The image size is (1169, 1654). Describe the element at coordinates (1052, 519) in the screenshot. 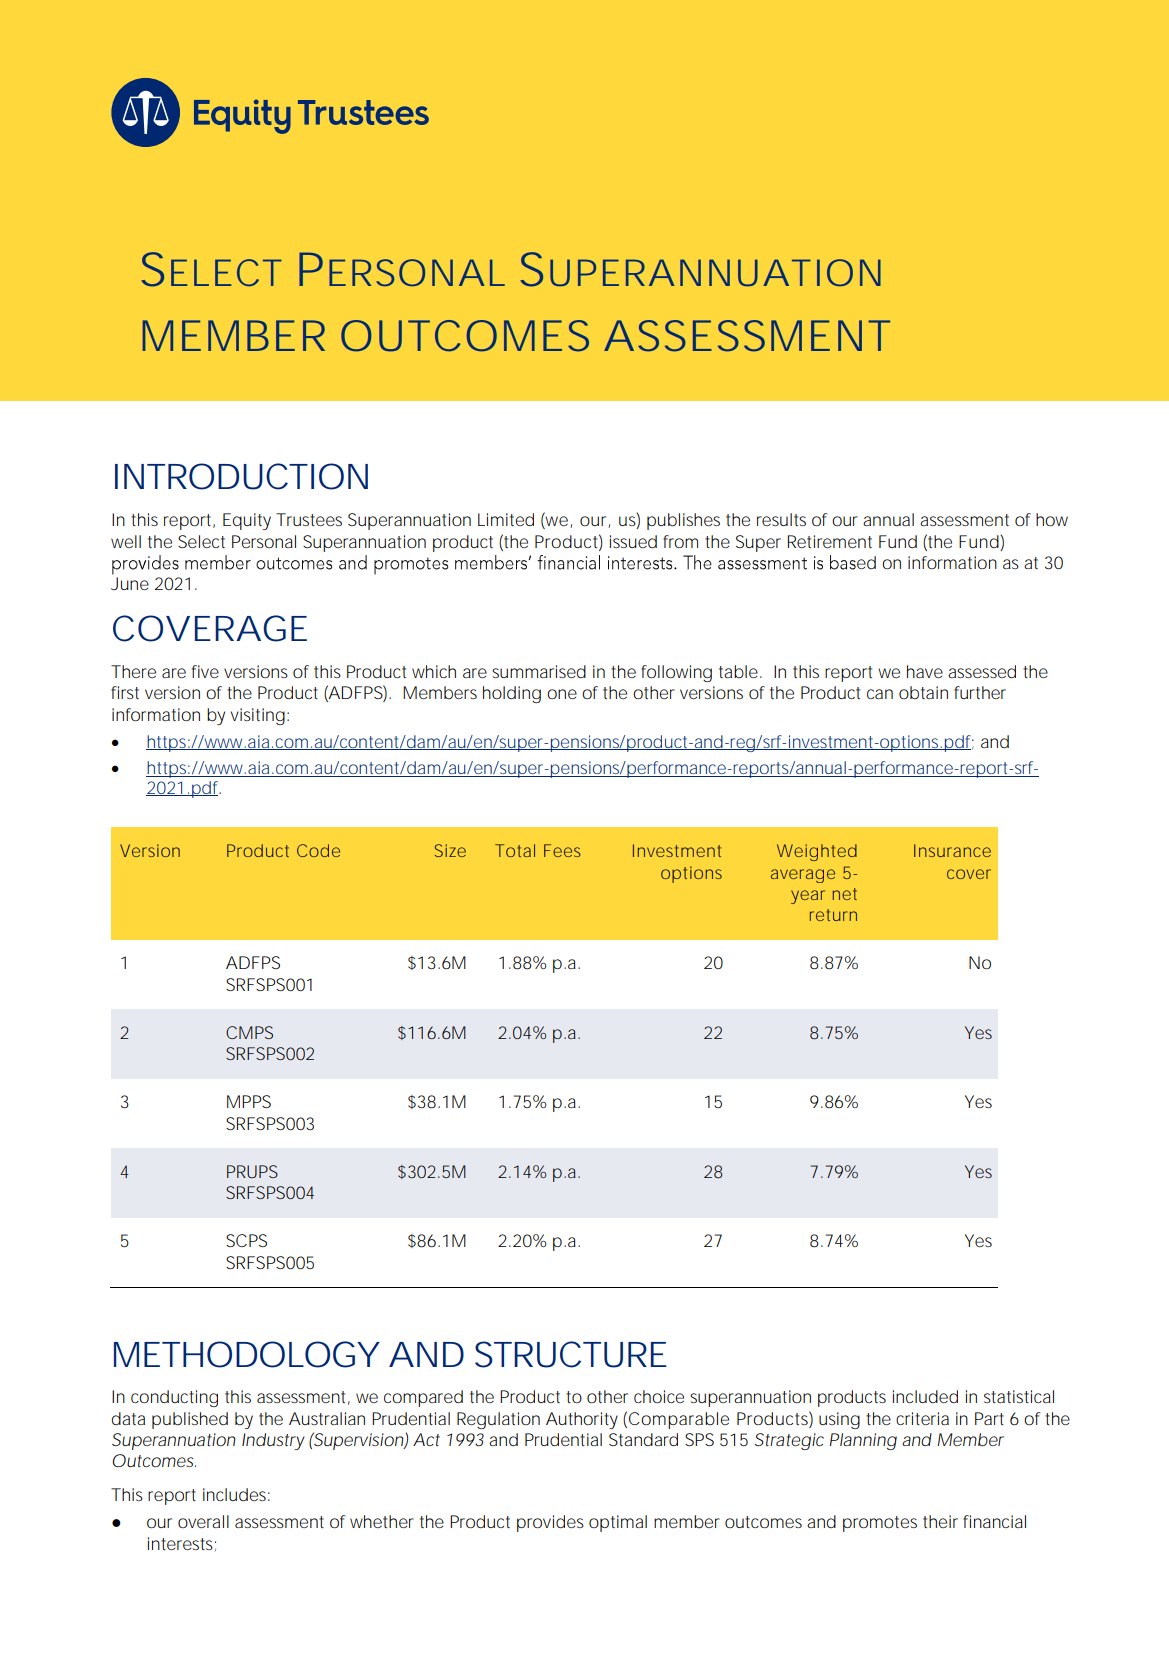

I see `how` at that location.
